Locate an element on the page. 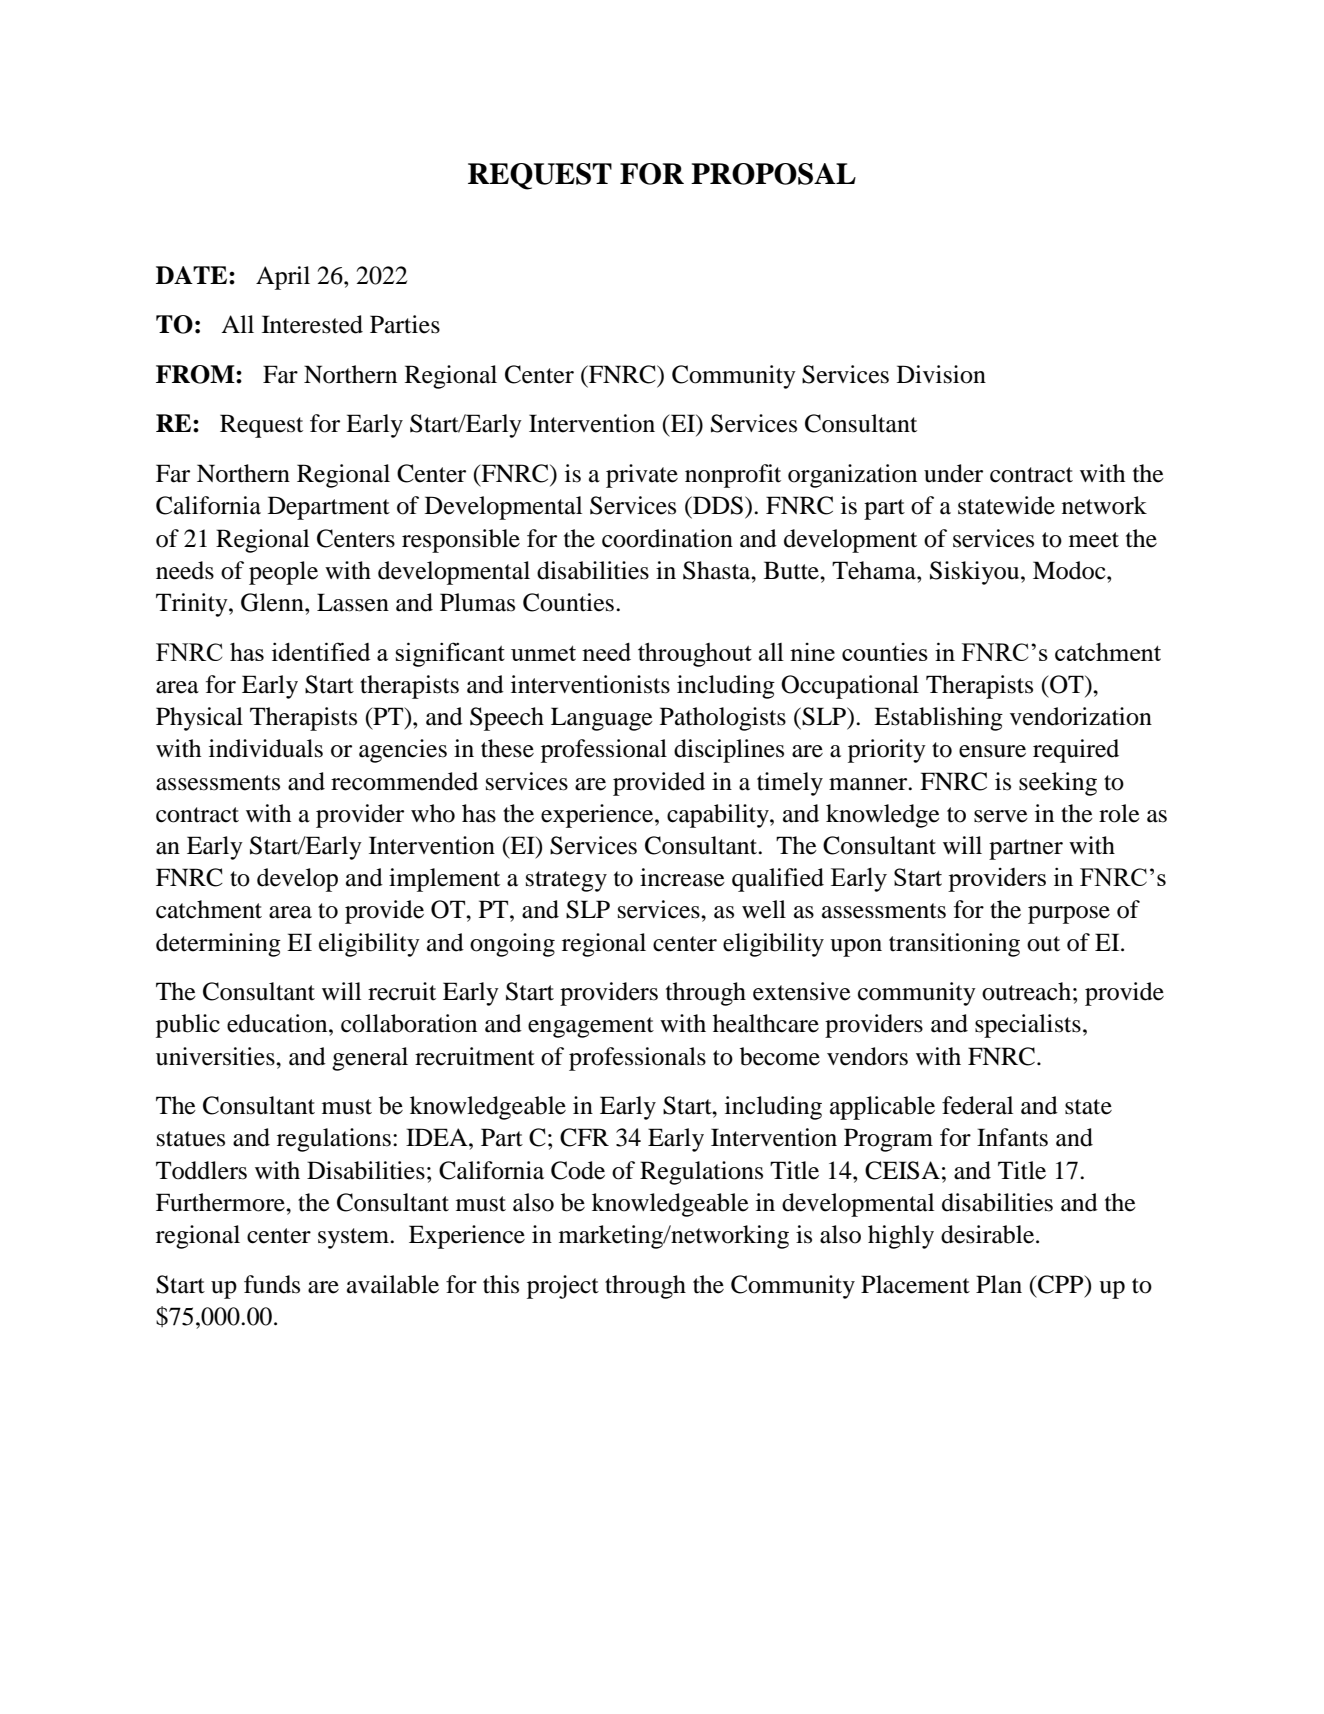 Image resolution: width=1324 pixels, height=1714 pixels. ensure is located at coordinates (992, 751).
